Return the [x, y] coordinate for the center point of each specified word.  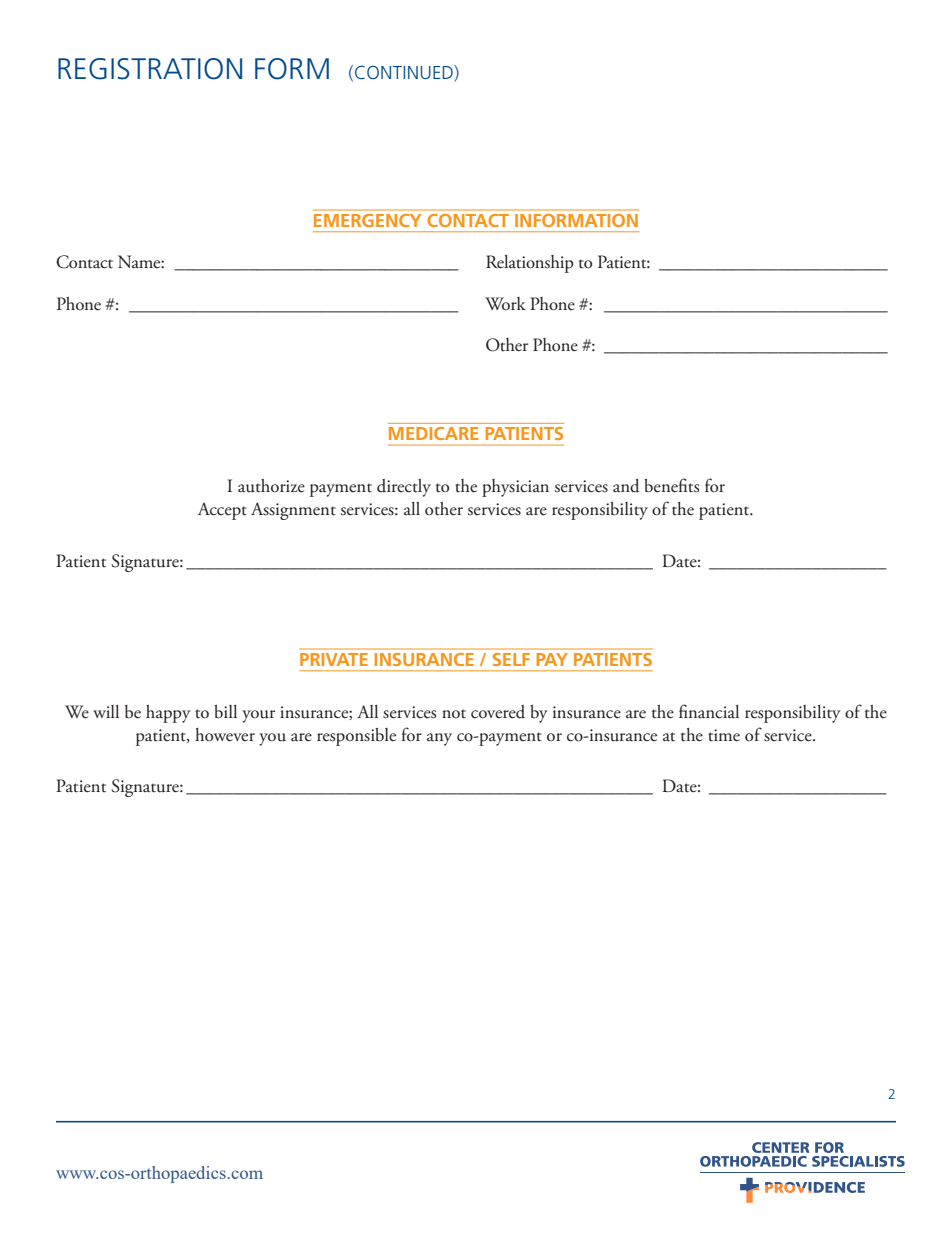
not [454, 714]
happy [168, 714]
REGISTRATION [150, 69]
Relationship [530, 264]
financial [709, 711]
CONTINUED [405, 73]
